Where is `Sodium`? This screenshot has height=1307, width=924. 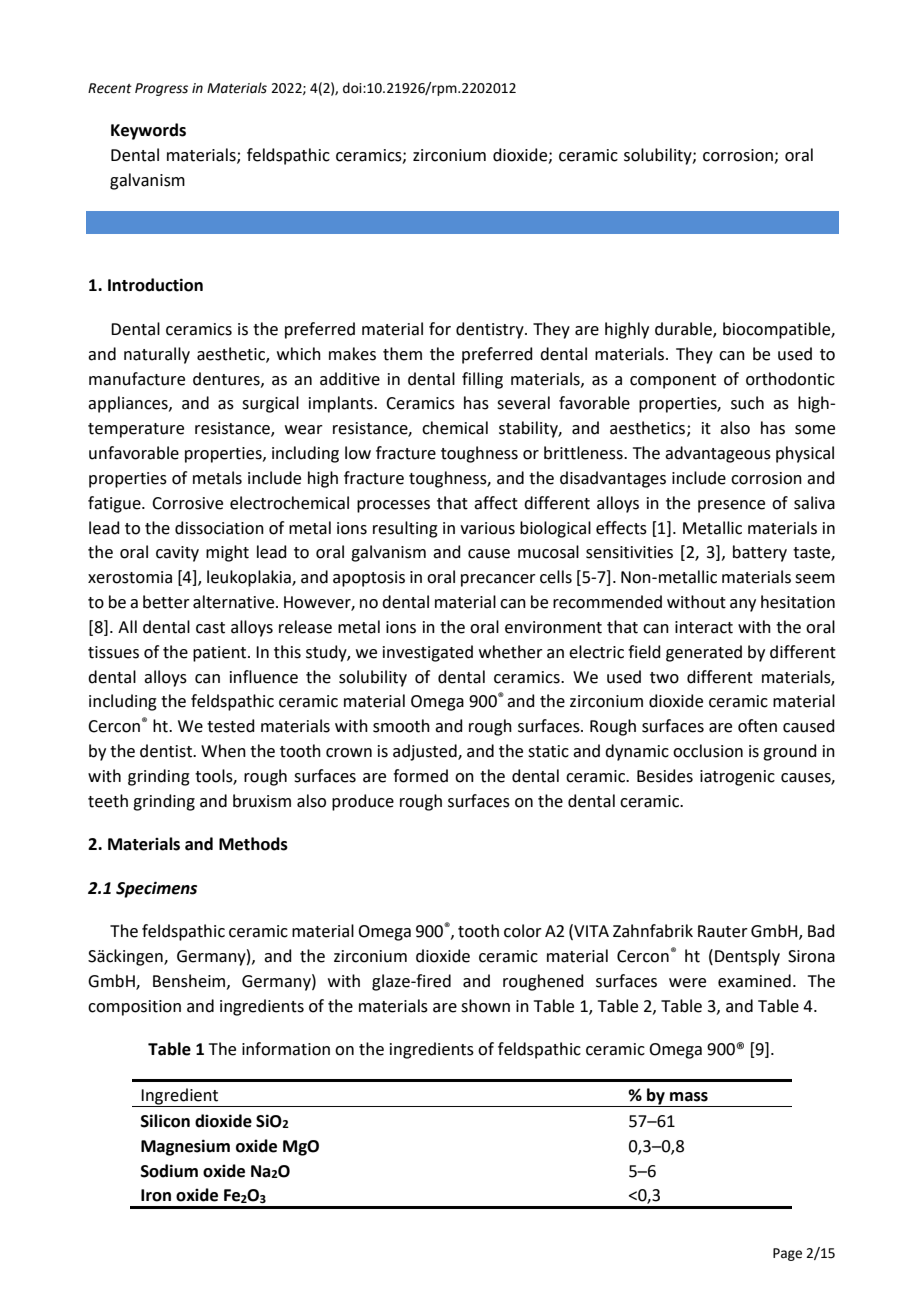
Sodium is located at coordinates (169, 1171).
